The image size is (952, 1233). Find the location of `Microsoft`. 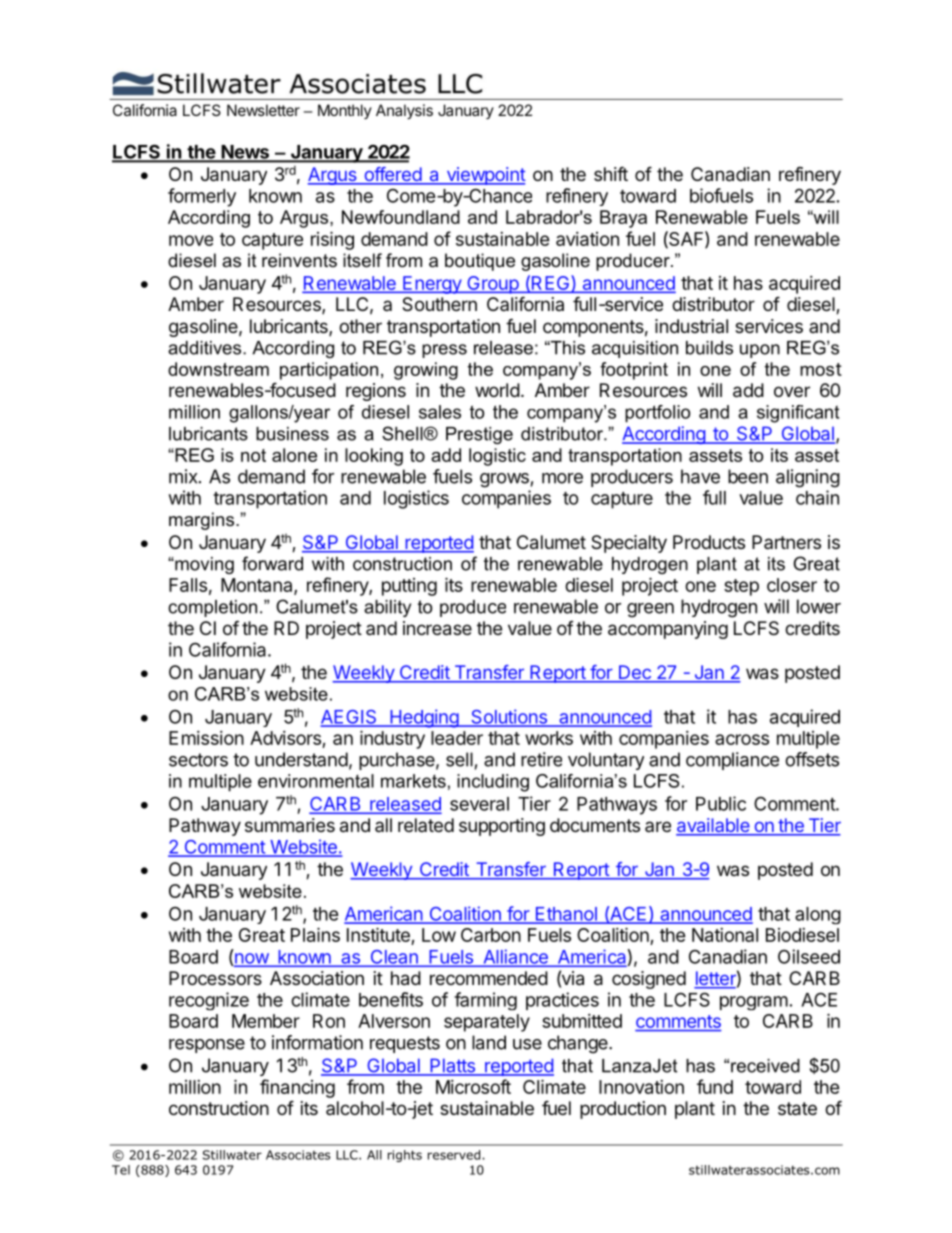

Microsoft is located at coordinates (473, 1086).
